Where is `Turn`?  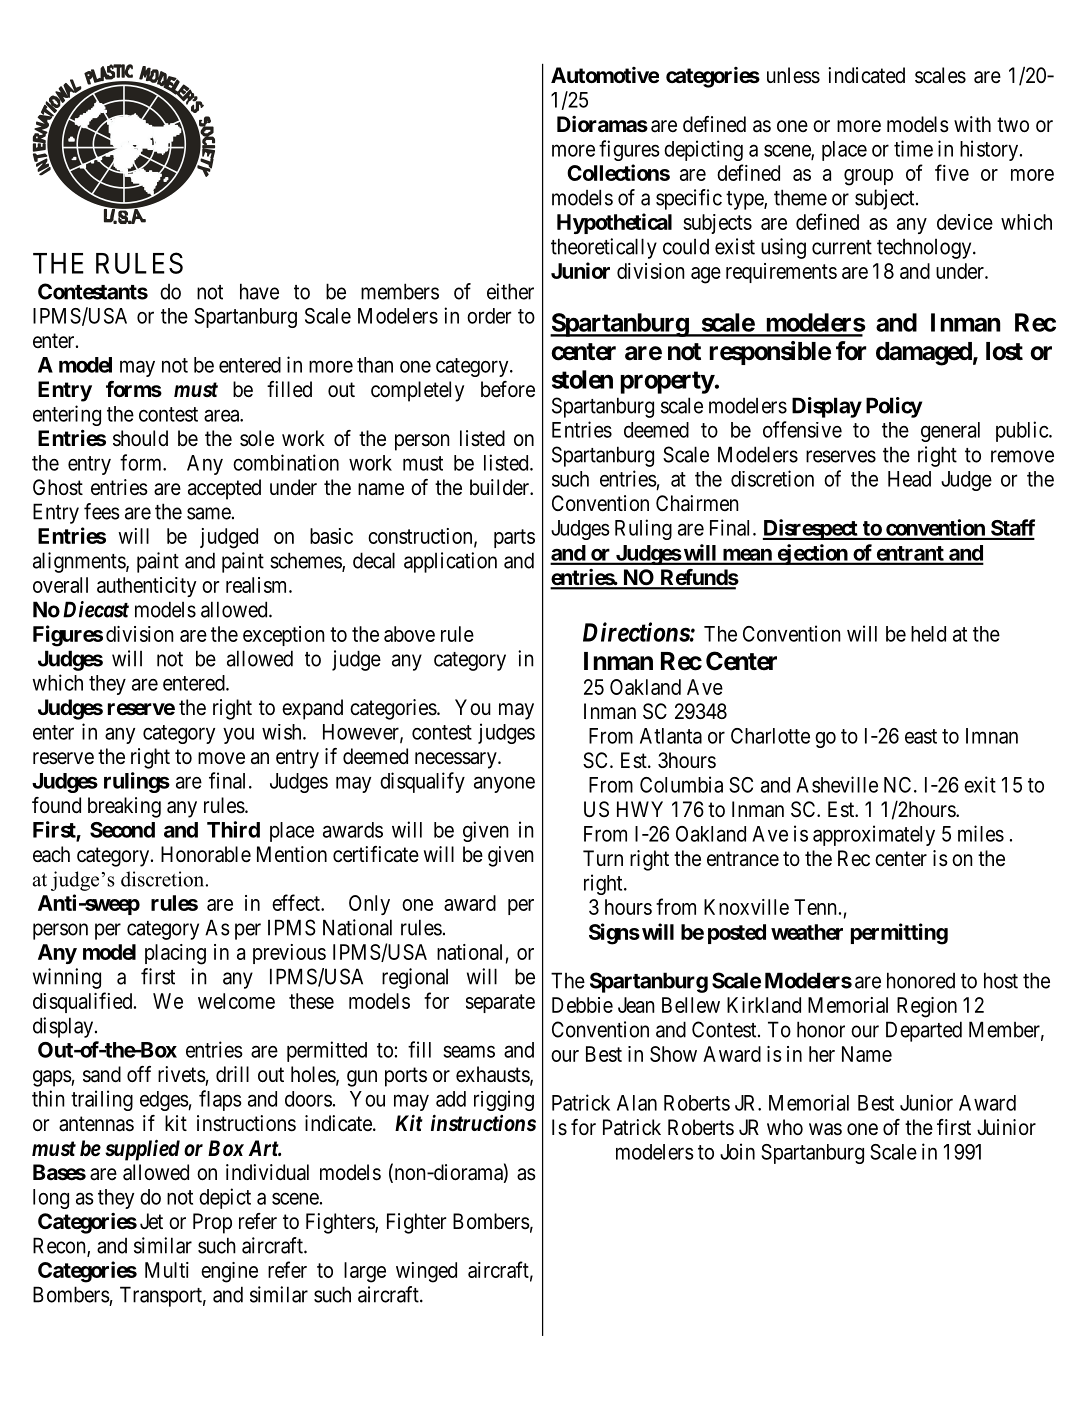
Turn is located at coordinates (603, 858).
